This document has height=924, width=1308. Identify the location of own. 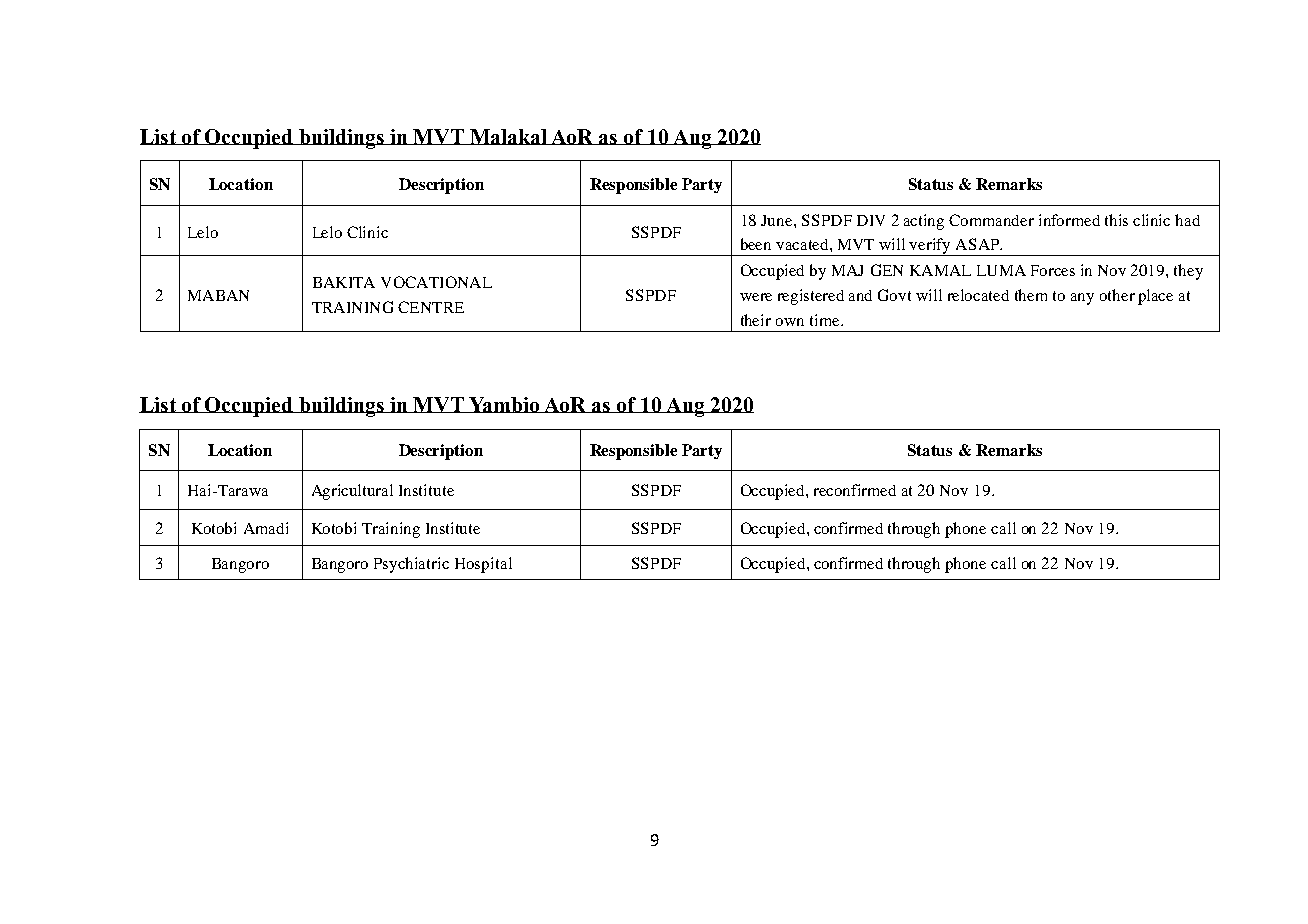
(790, 322).
